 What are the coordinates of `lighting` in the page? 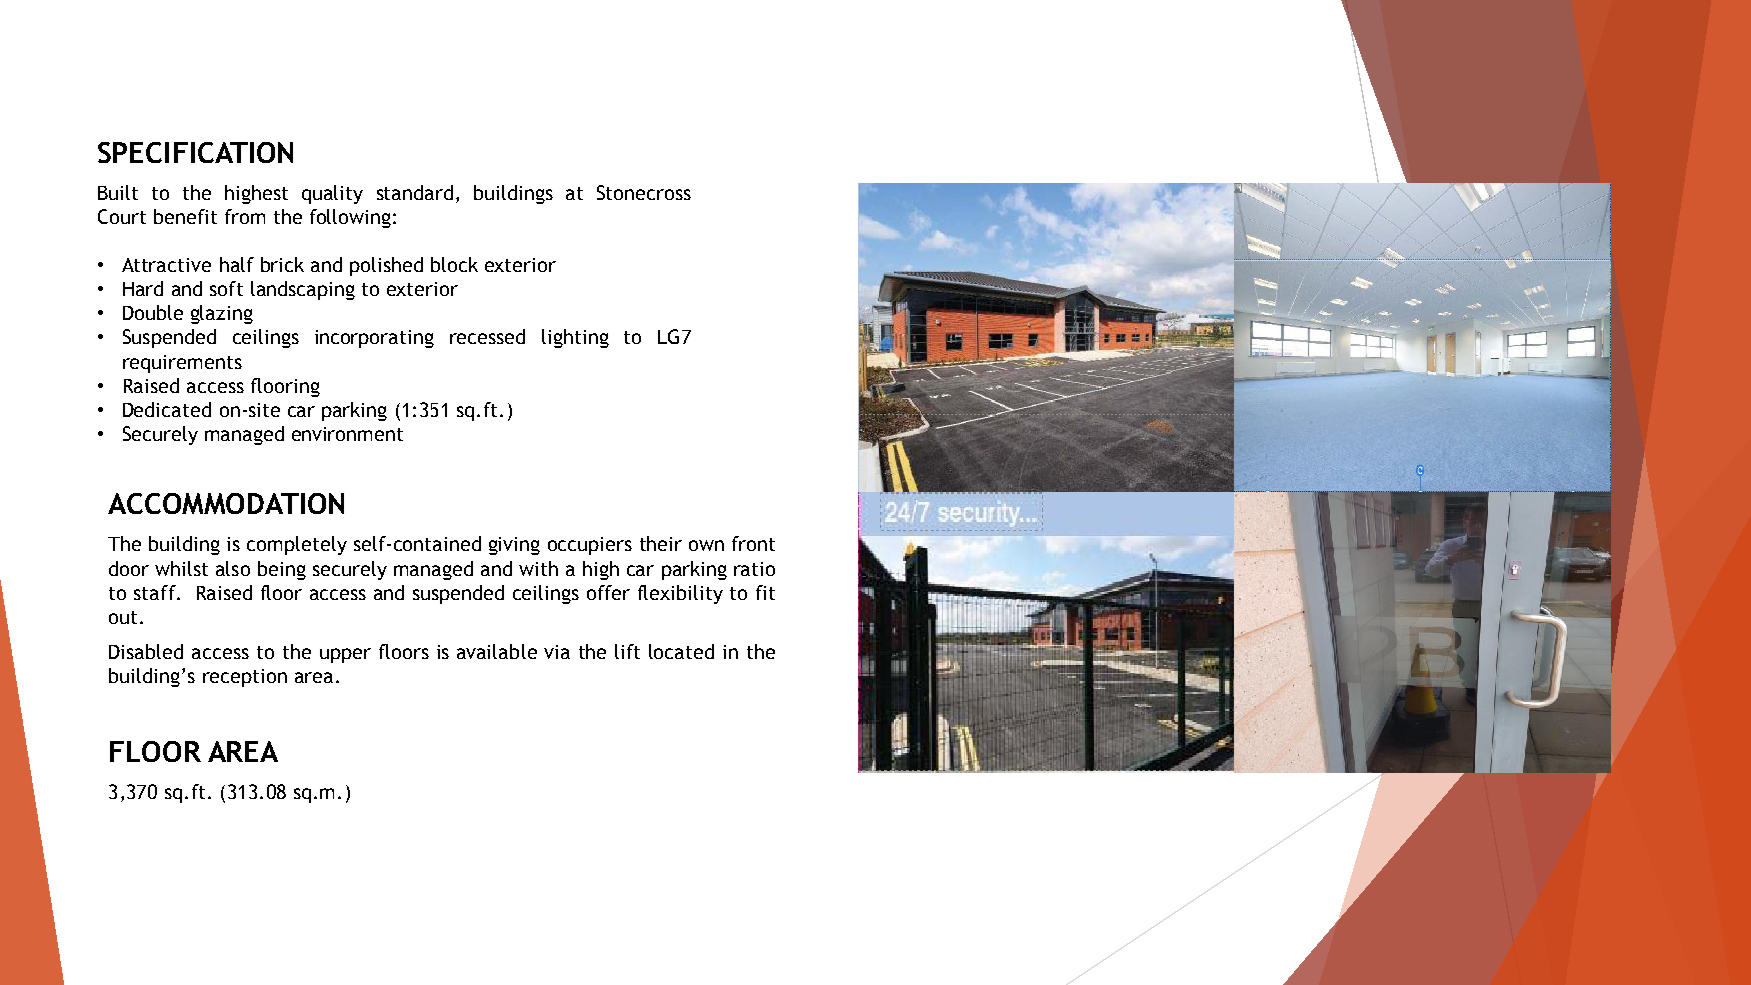 It's located at (575, 338).
